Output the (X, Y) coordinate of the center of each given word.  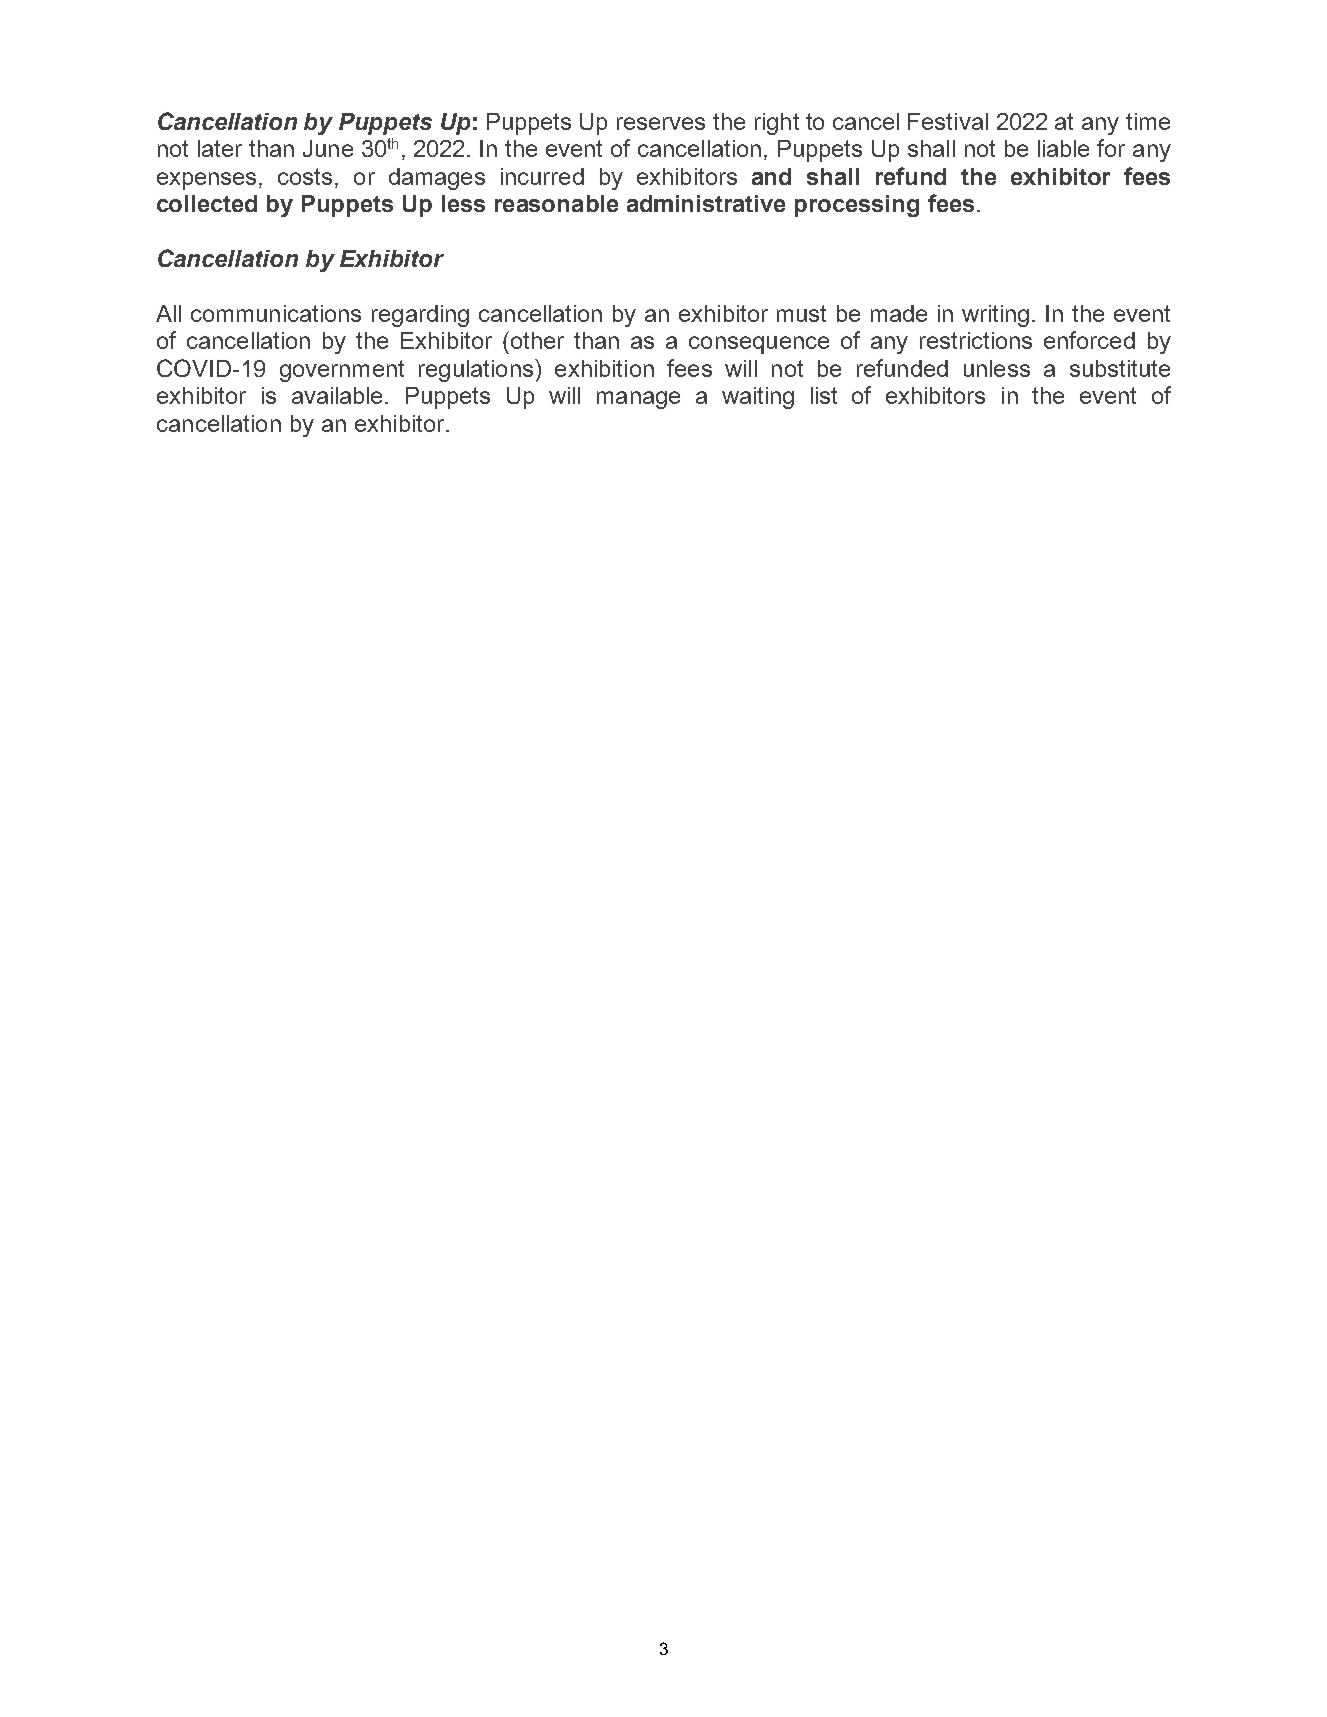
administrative (706, 203)
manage (638, 400)
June (328, 148)
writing (995, 316)
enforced (1089, 340)
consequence (759, 345)
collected (207, 203)
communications (276, 313)
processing (857, 206)
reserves (661, 123)
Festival (948, 121)
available (339, 395)
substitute (1120, 368)
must (801, 313)
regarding (420, 316)
